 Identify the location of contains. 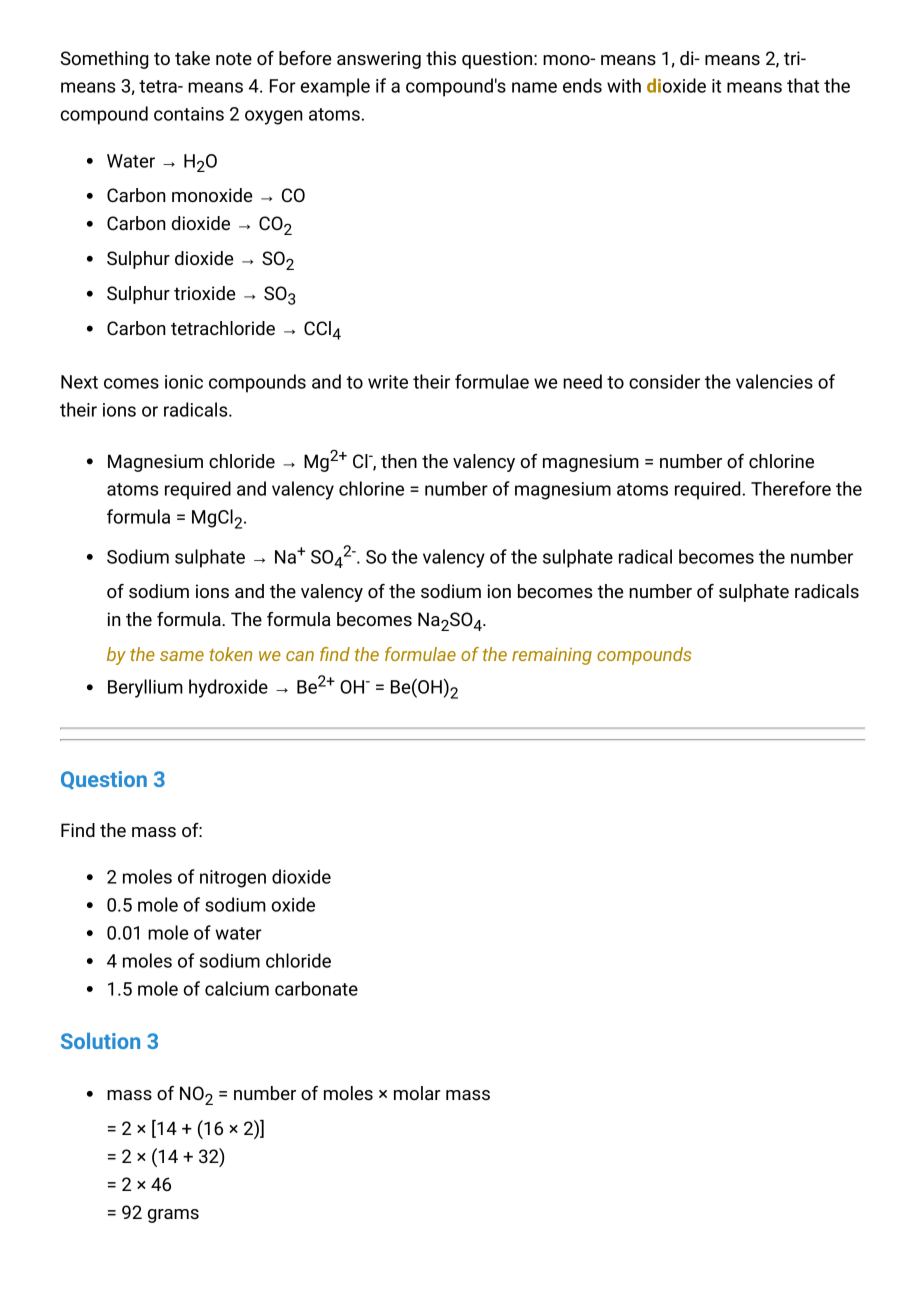
(189, 114).
